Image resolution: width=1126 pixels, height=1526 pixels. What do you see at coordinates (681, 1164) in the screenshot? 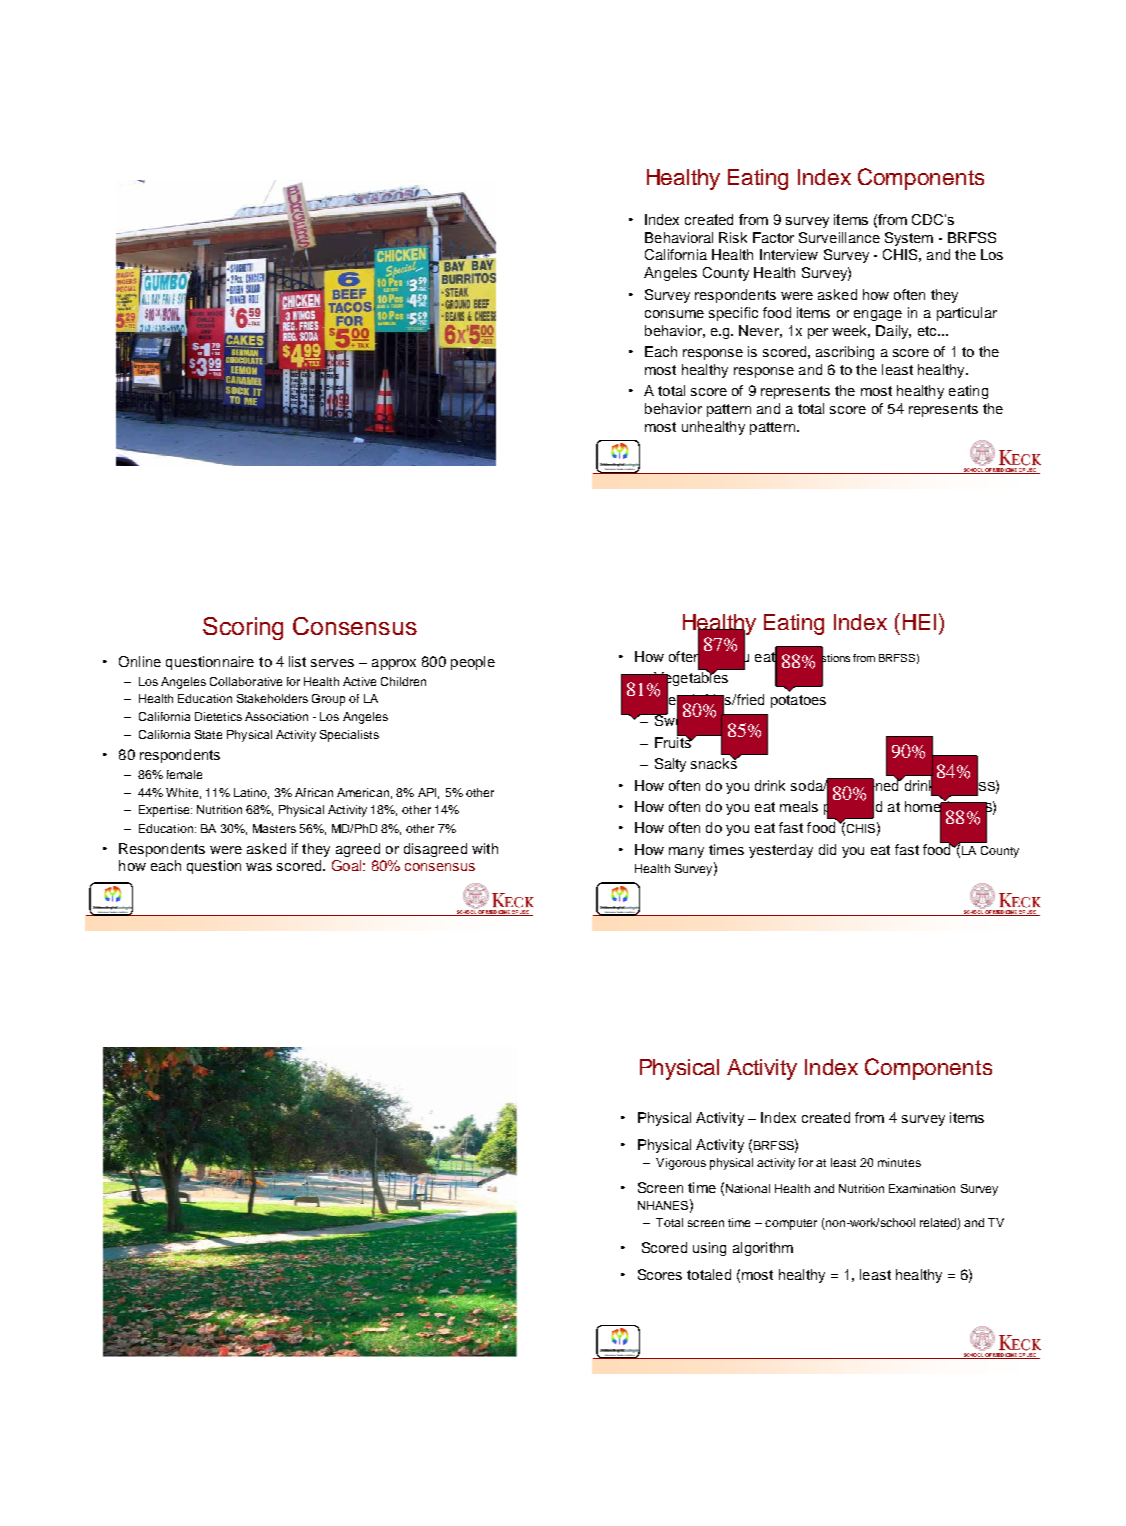
I see `Vigorous` at bounding box center [681, 1164].
